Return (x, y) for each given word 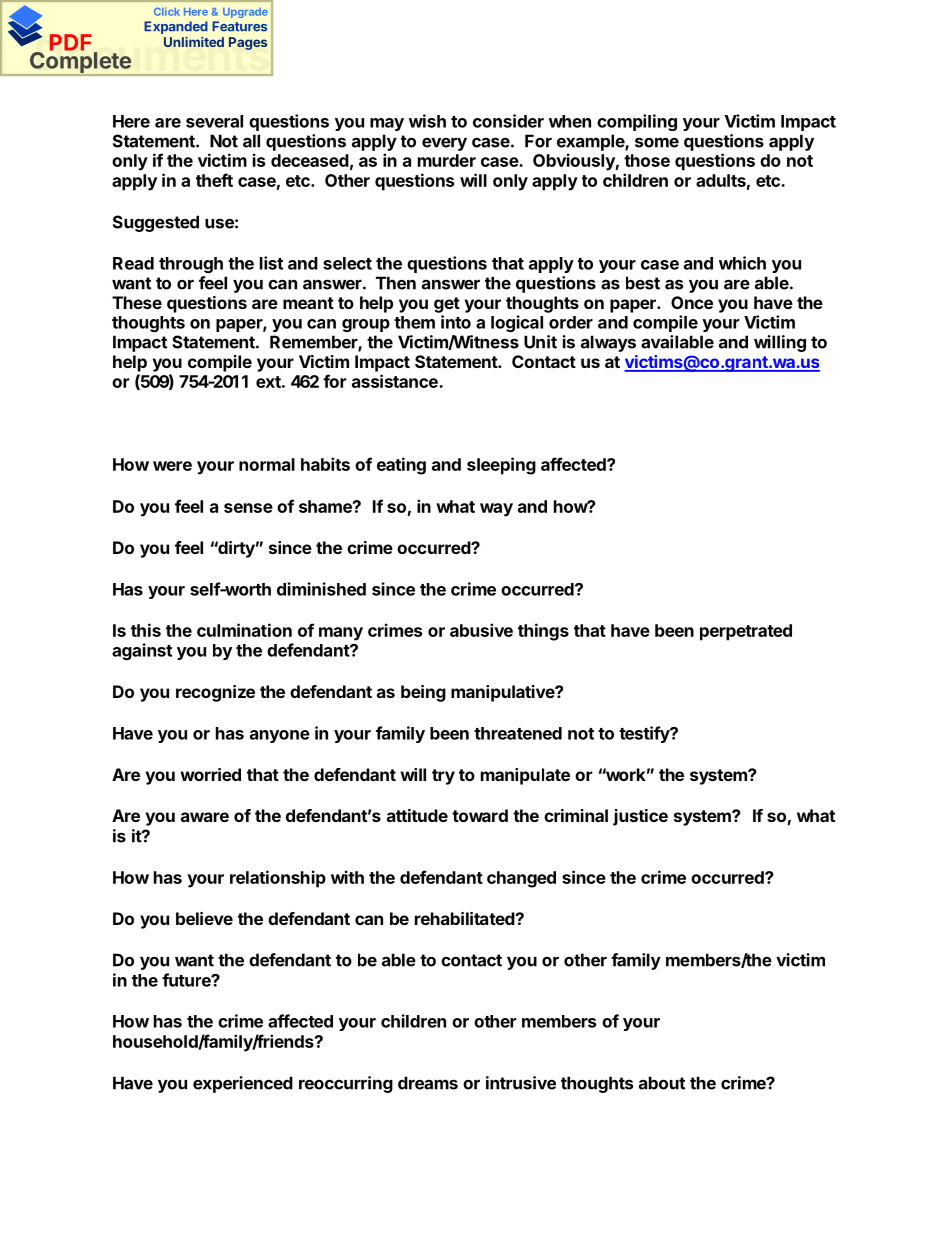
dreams (428, 1083)
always (608, 343)
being (423, 693)
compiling (637, 122)
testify (645, 734)
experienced (243, 1084)
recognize (215, 693)
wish (427, 121)
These (137, 302)
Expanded (176, 27)
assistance (396, 381)
